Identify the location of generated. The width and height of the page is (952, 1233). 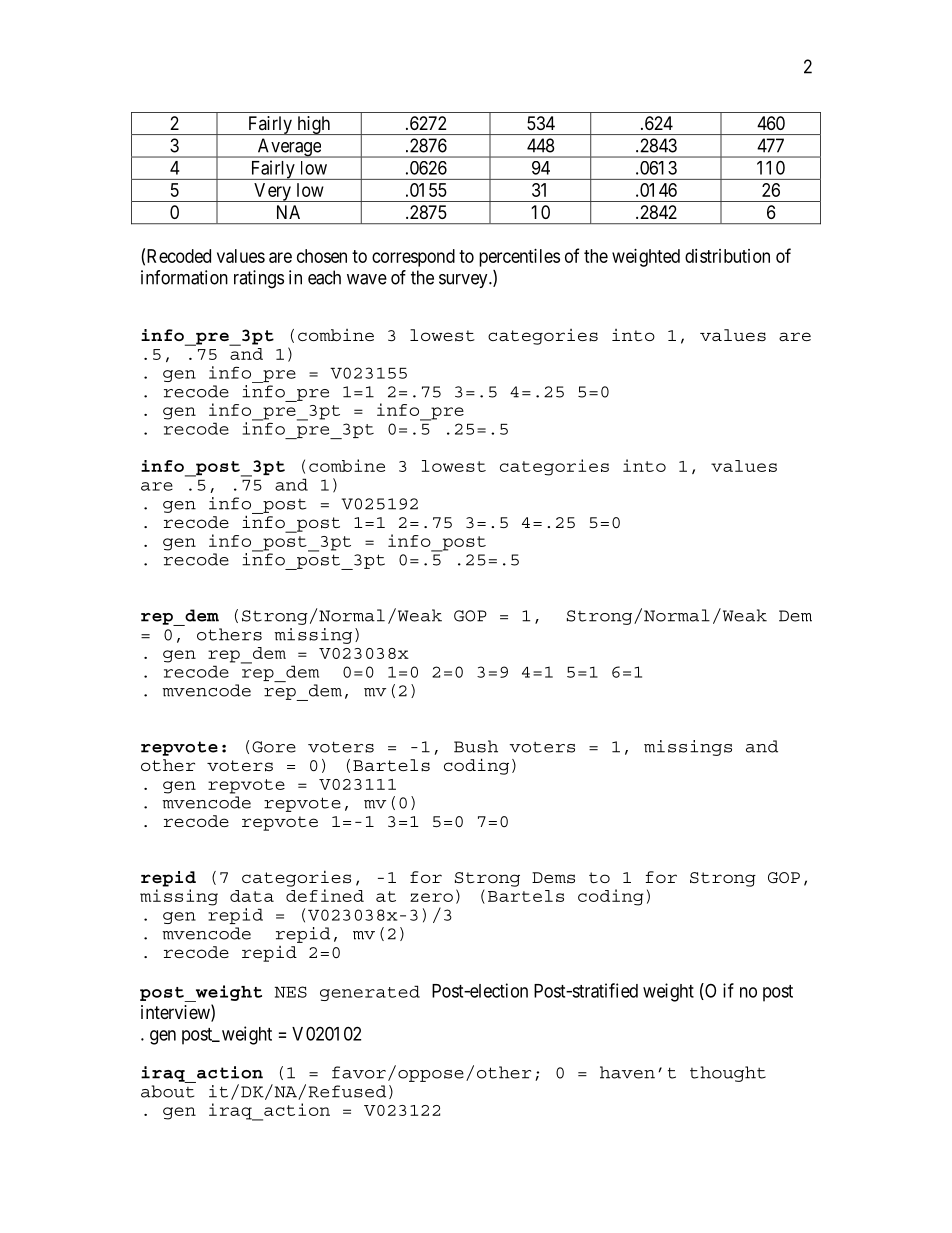
(370, 993).
